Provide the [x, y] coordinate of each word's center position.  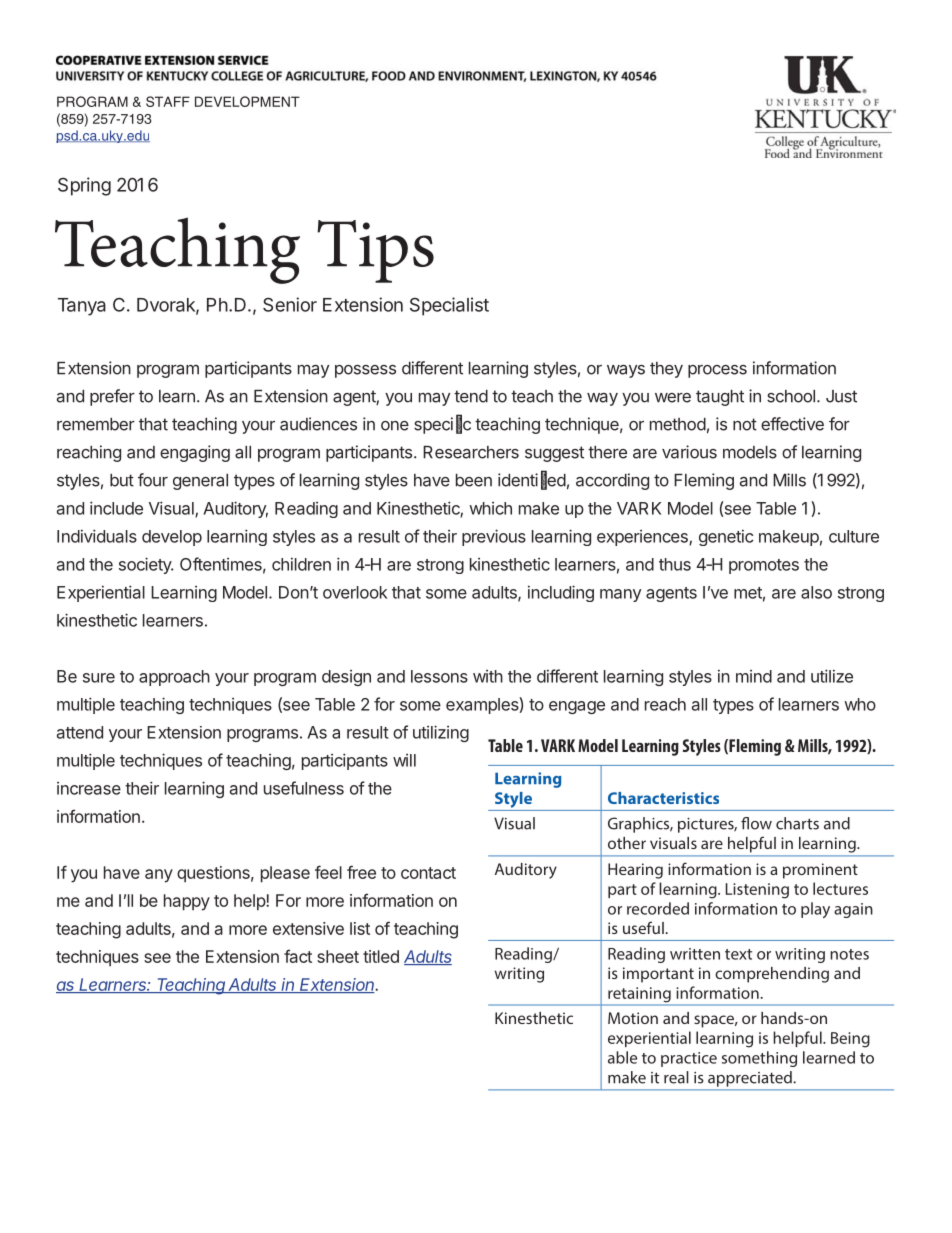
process [717, 371]
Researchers [471, 452]
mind [754, 676]
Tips [375, 251]
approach [174, 678]
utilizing [441, 733]
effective [792, 424]
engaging [195, 453]
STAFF [168, 101]
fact [298, 956]
